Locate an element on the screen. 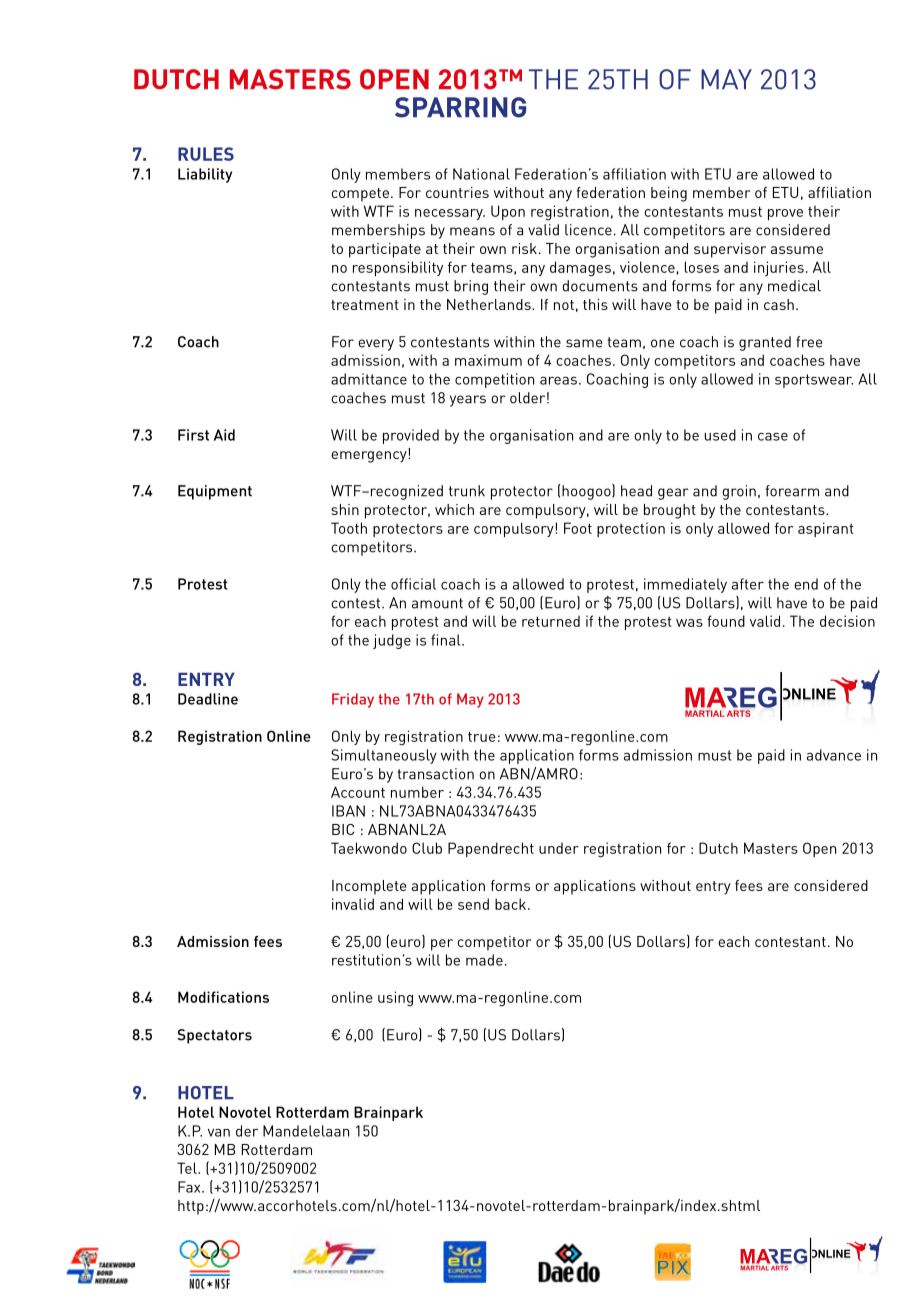  using is located at coordinates (395, 999).
